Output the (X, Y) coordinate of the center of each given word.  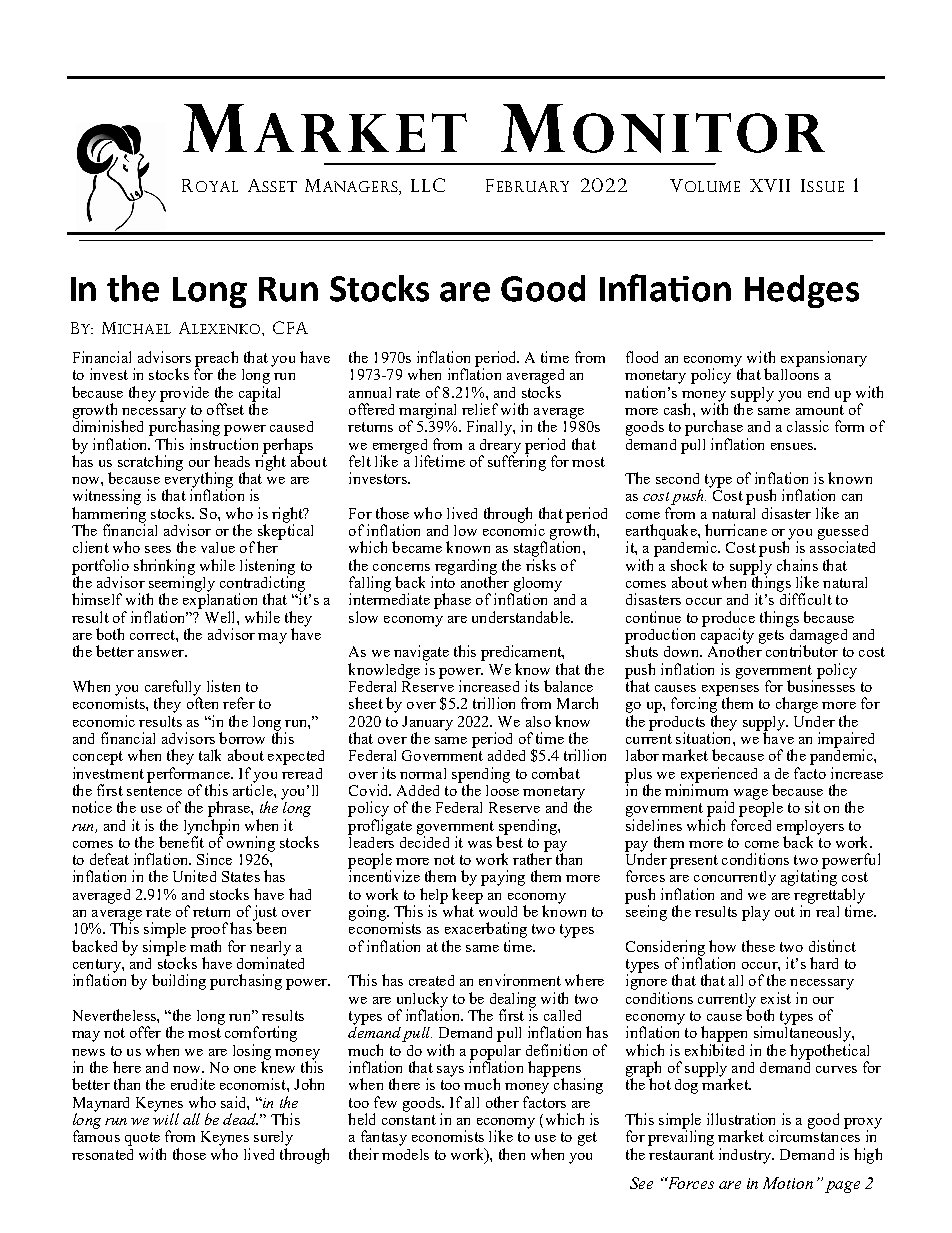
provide (184, 394)
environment (520, 980)
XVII (770, 185)
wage (751, 794)
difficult (805, 598)
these (758, 946)
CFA (290, 327)
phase (452, 601)
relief (480, 409)
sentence (154, 791)
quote (142, 1139)
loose (502, 789)
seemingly (181, 584)
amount (820, 410)
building (179, 982)
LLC (428, 185)
